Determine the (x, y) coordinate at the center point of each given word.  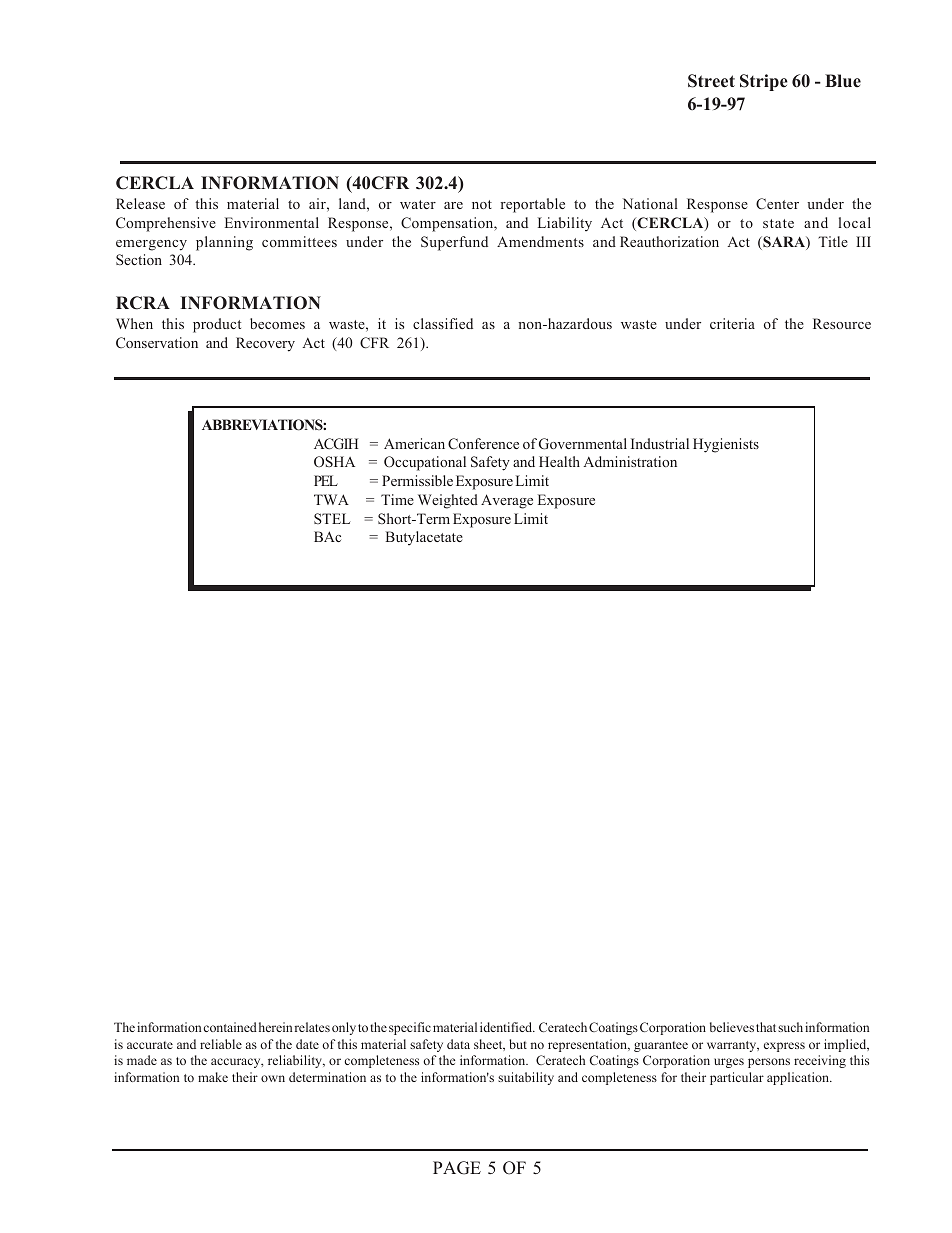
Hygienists (726, 445)
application (799, 1078)
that (766, 1027)
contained (230, 1027)
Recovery (265, 344)
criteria (732, 323)
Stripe (764, 82)
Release (140, 203)
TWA (331, 499)
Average (507, 501)
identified (507, 1027)
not (482, 204)
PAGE (457, 1168)
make (213, 1077)
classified (443, 323)
